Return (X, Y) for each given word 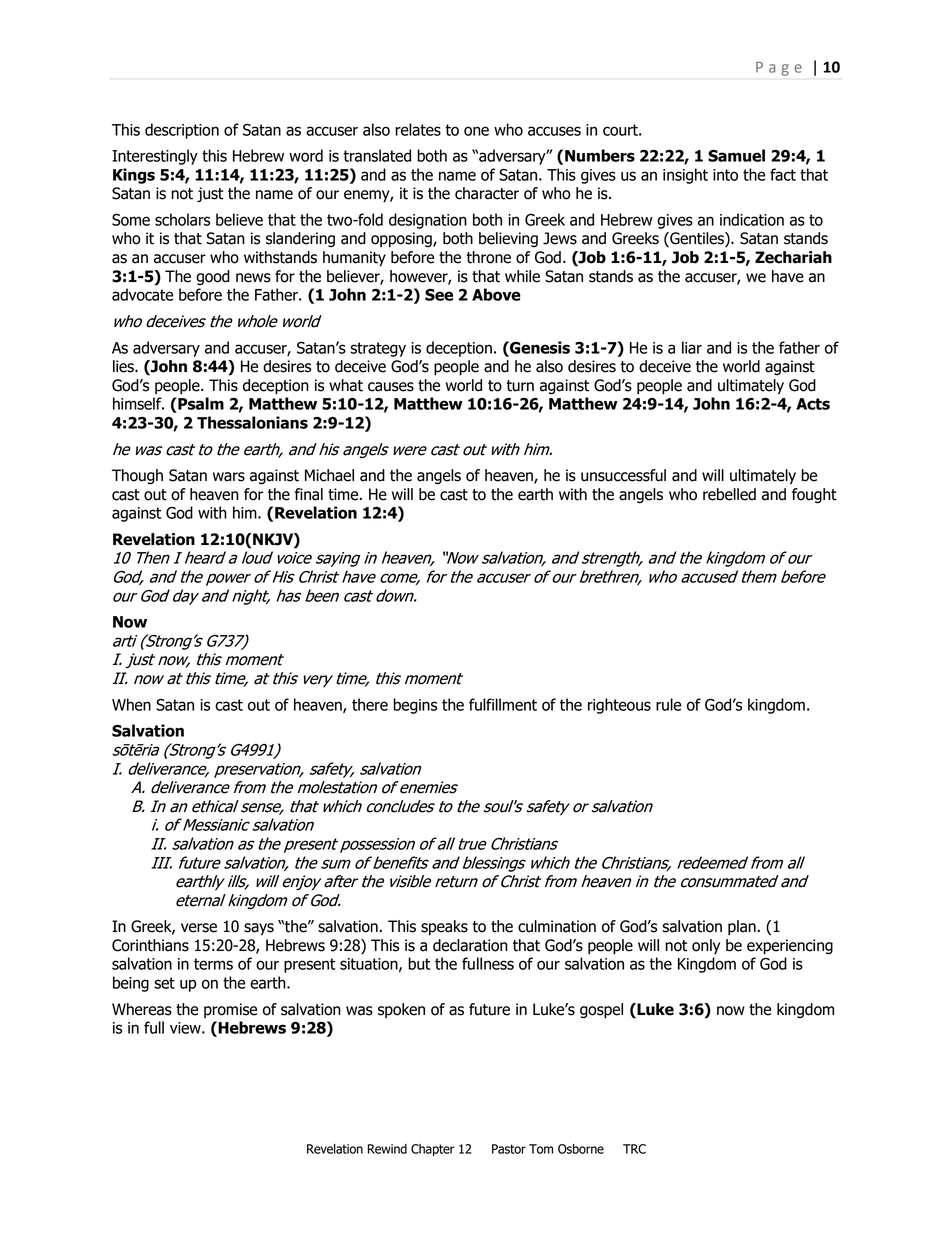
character (487, 193)
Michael (329, 475)
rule (668, 704)
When (131, 704)
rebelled (729, 494)
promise (230, 1010)
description (182, 131)
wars (229, 477)
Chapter (432, 1150)
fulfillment (503, 704)
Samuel (736, 155)
